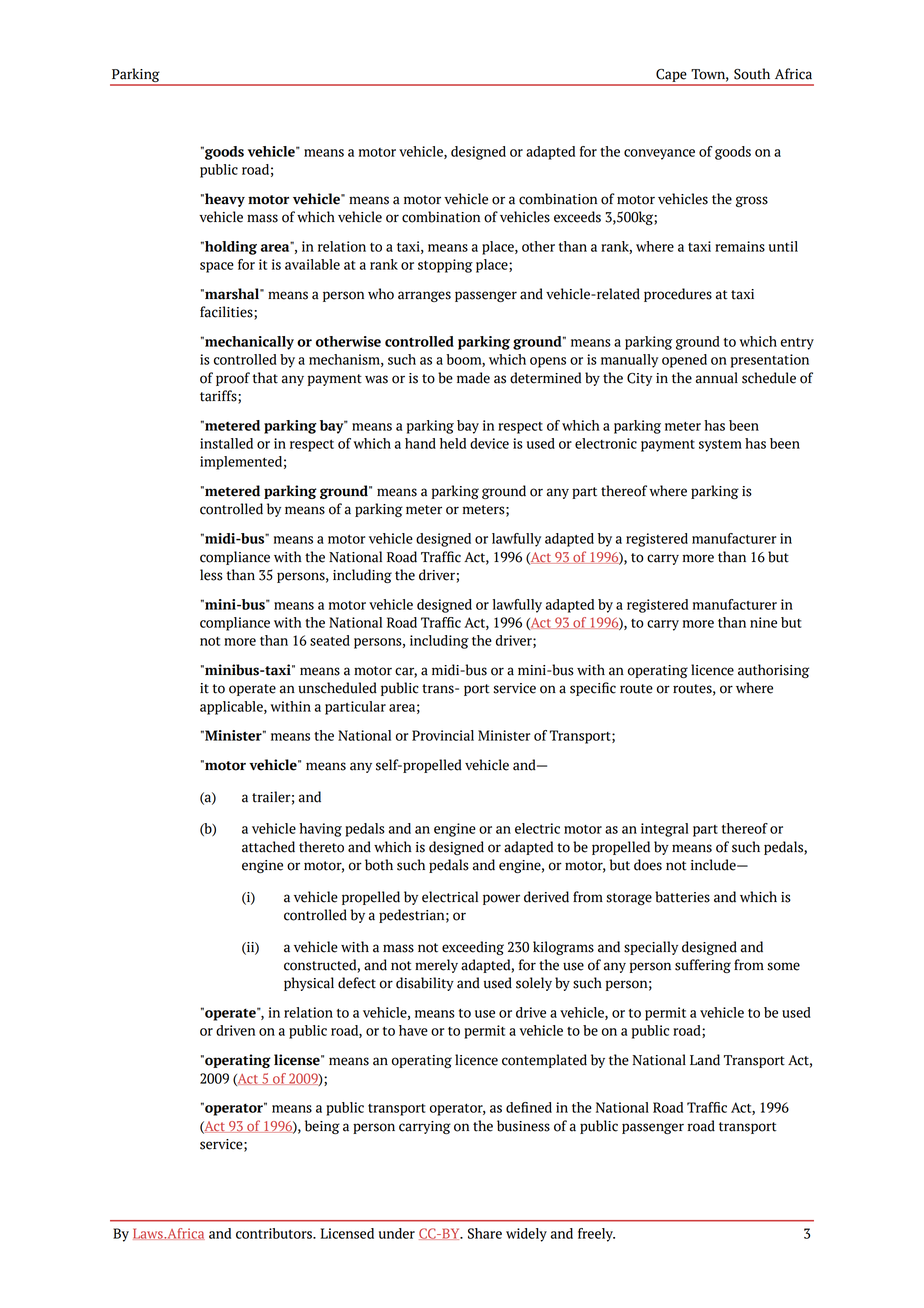  What do you see at coordinates (330, 640) in the page?
I see `seated` at bounding box center [330, 640].
